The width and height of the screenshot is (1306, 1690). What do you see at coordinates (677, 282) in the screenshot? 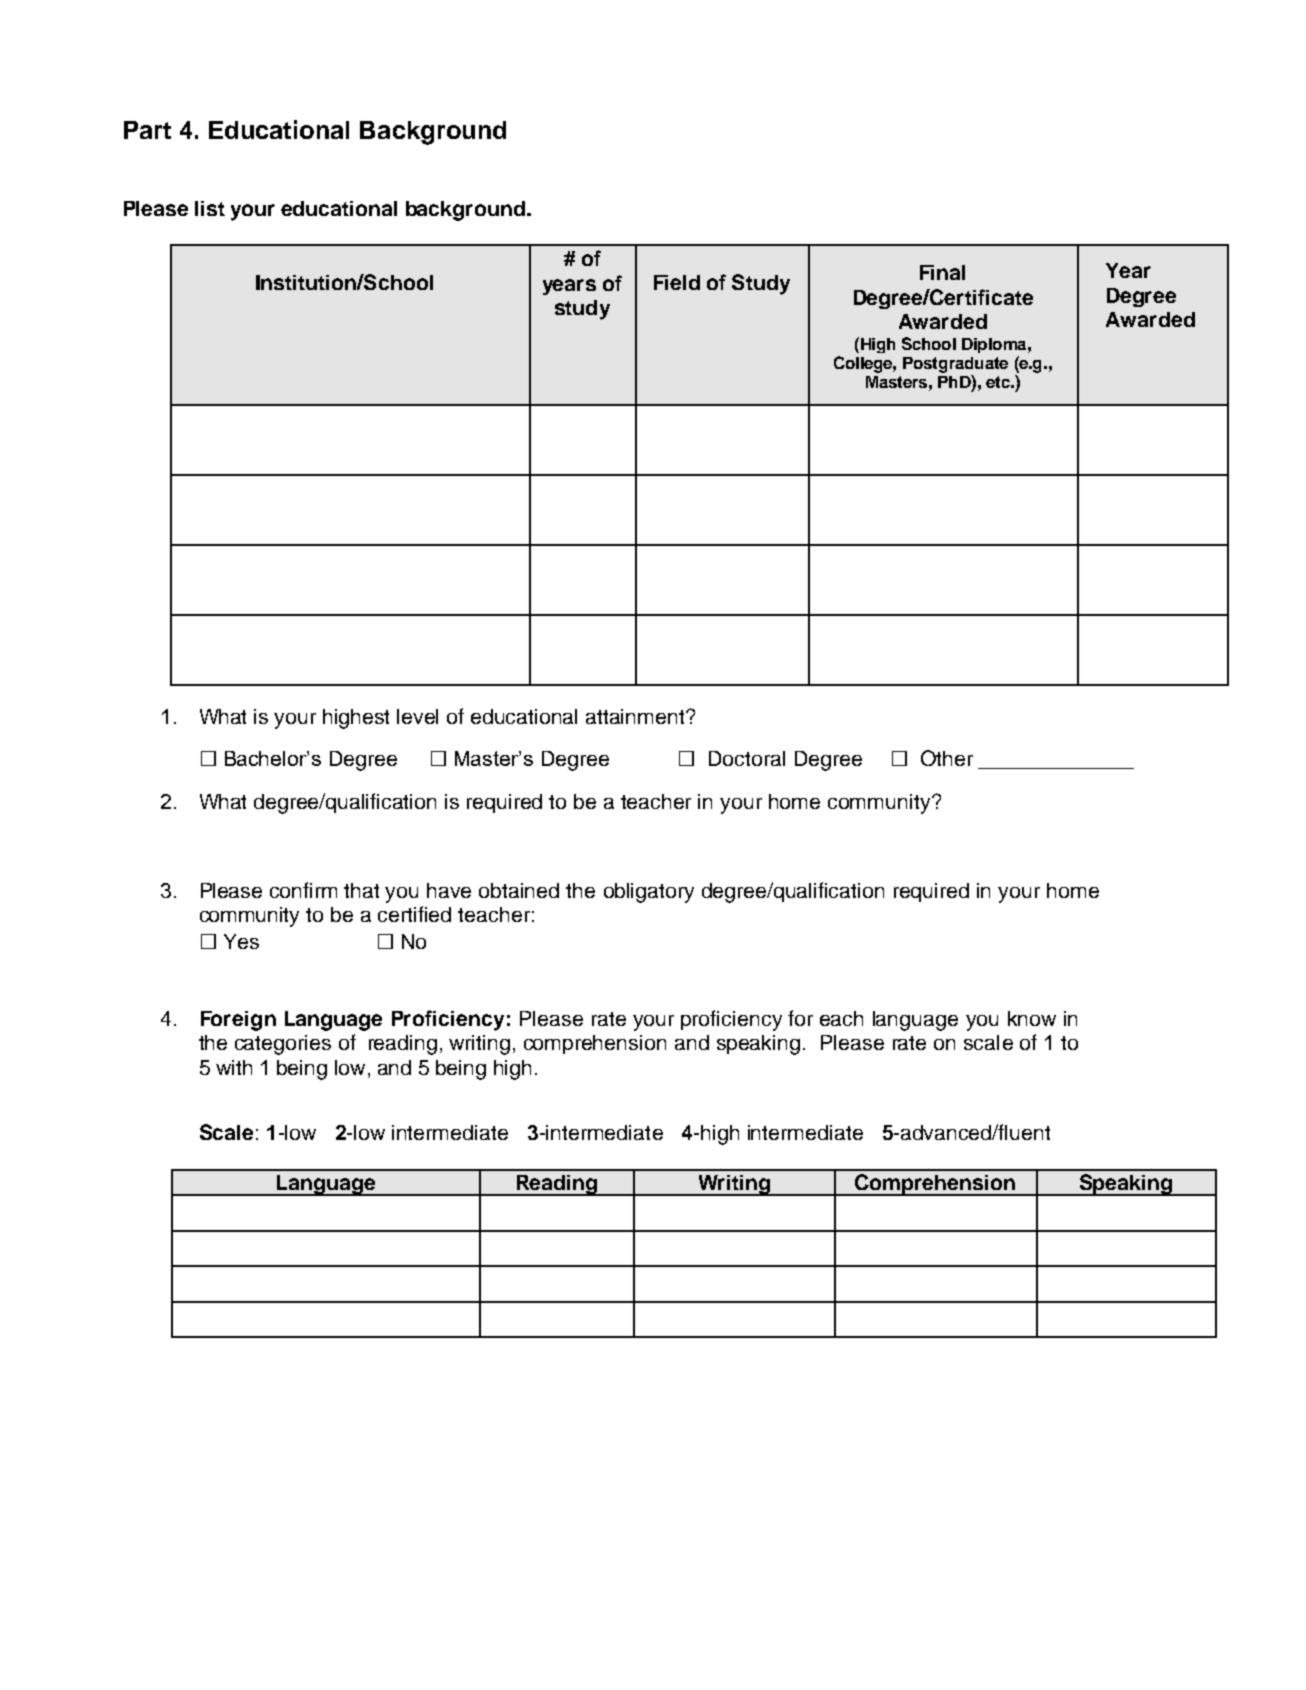
I see `Field` at bounding box center [677, 282].
